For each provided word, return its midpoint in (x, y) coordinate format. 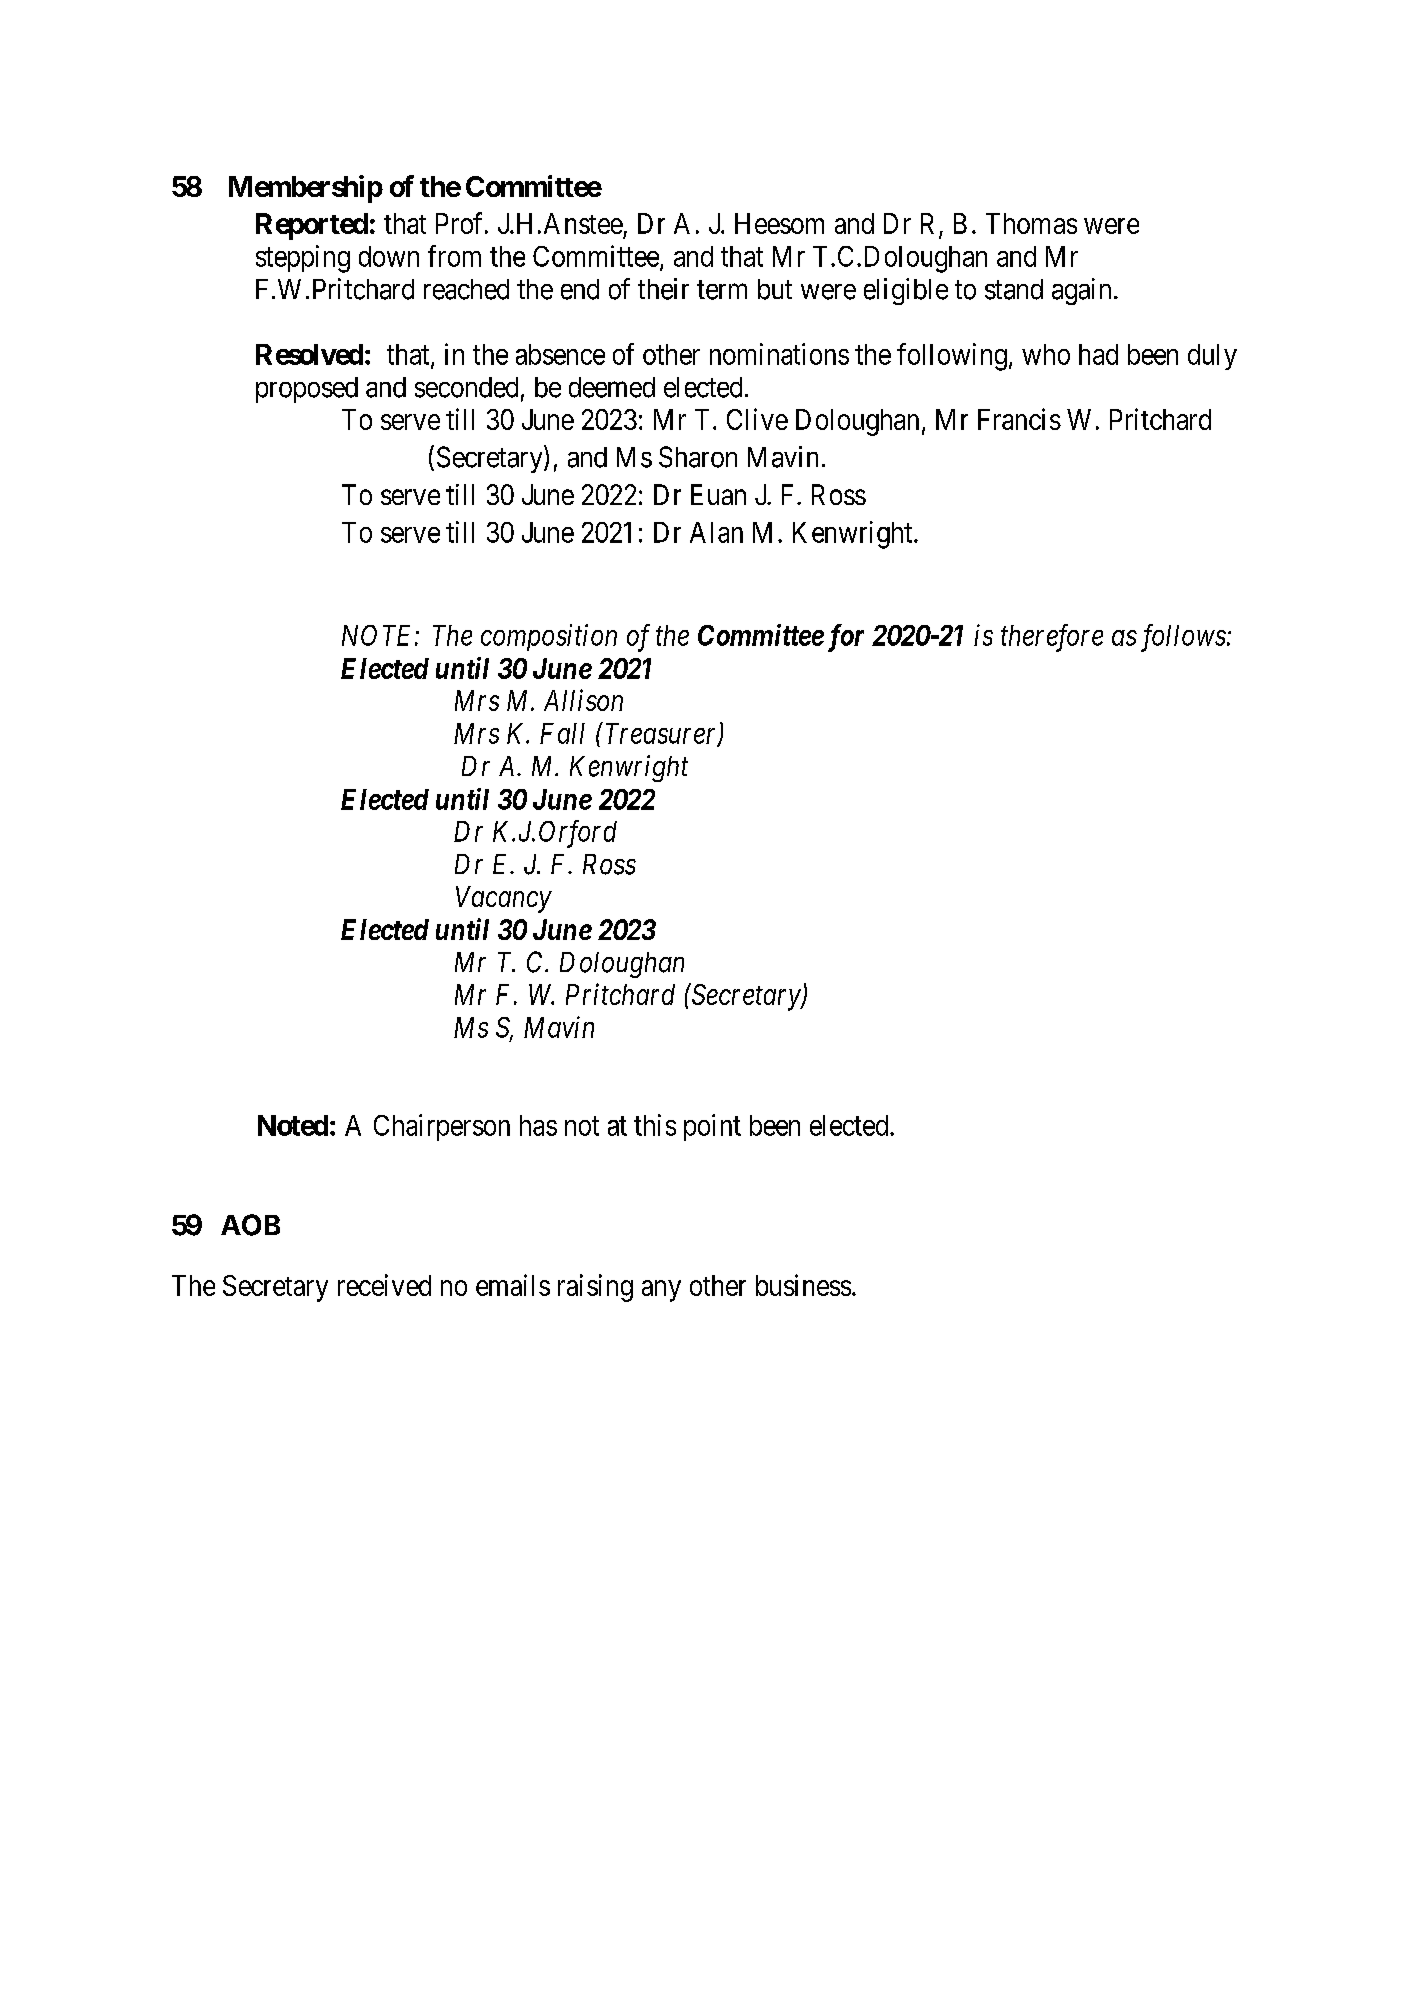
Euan (718, 494)
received (384, 1285)
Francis (1019, 419)
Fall (562, 733)
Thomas (1031, 223)
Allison (583, 700)
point (712, 1127)
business (803, 1285)
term (722, 290)
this (655, 1125)
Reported (312, 226)
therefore (1052, 638)
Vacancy (504, 899)
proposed (307, 390)
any (661, 1291)
